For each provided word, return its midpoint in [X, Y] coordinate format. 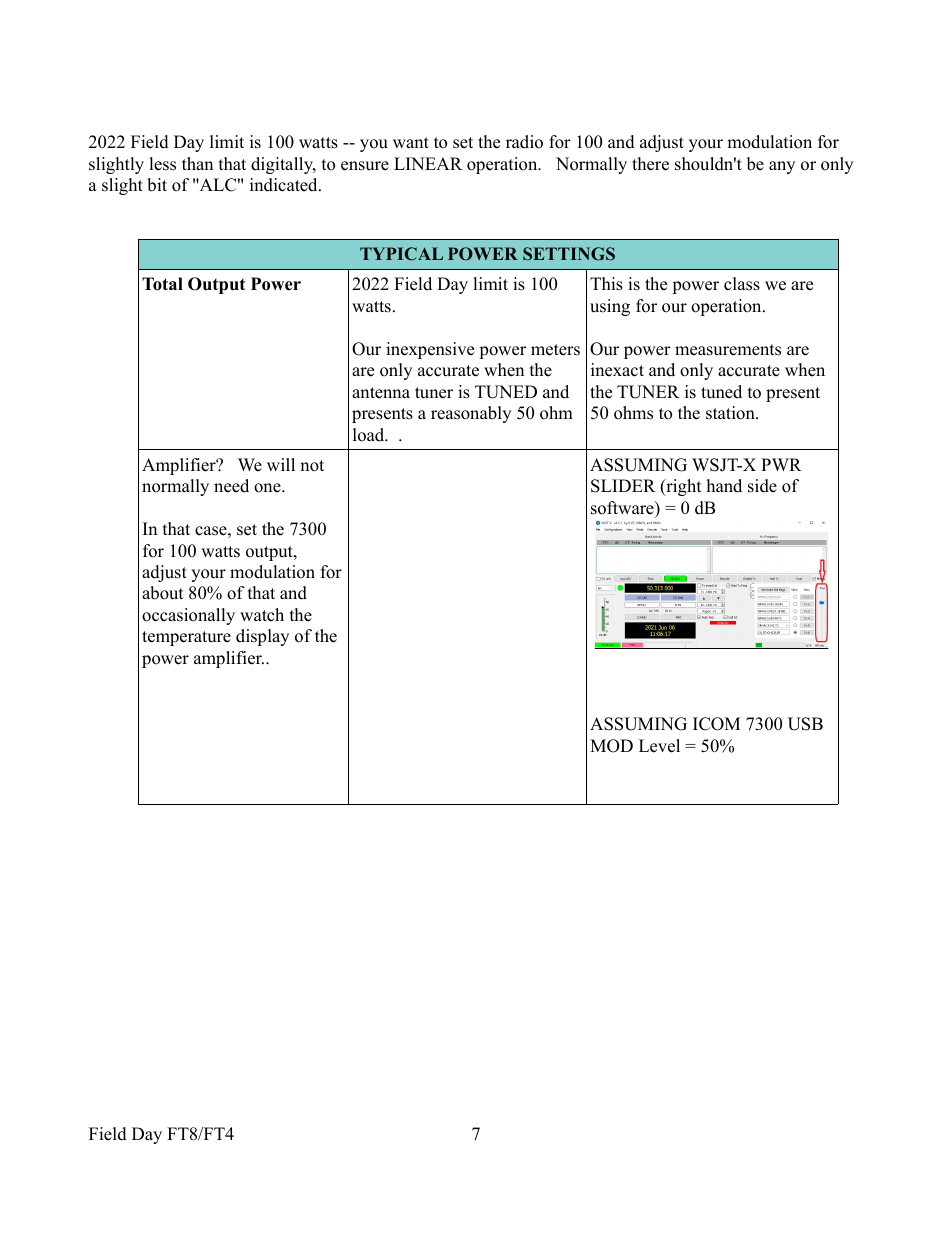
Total [162, 284]
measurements [728, 350]
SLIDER [623, 486]
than [197, 163]
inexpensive [430, 350]
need [231, 486]
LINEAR [428, 163]
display [262, 637]
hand [724, 486]
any [782, 167]
